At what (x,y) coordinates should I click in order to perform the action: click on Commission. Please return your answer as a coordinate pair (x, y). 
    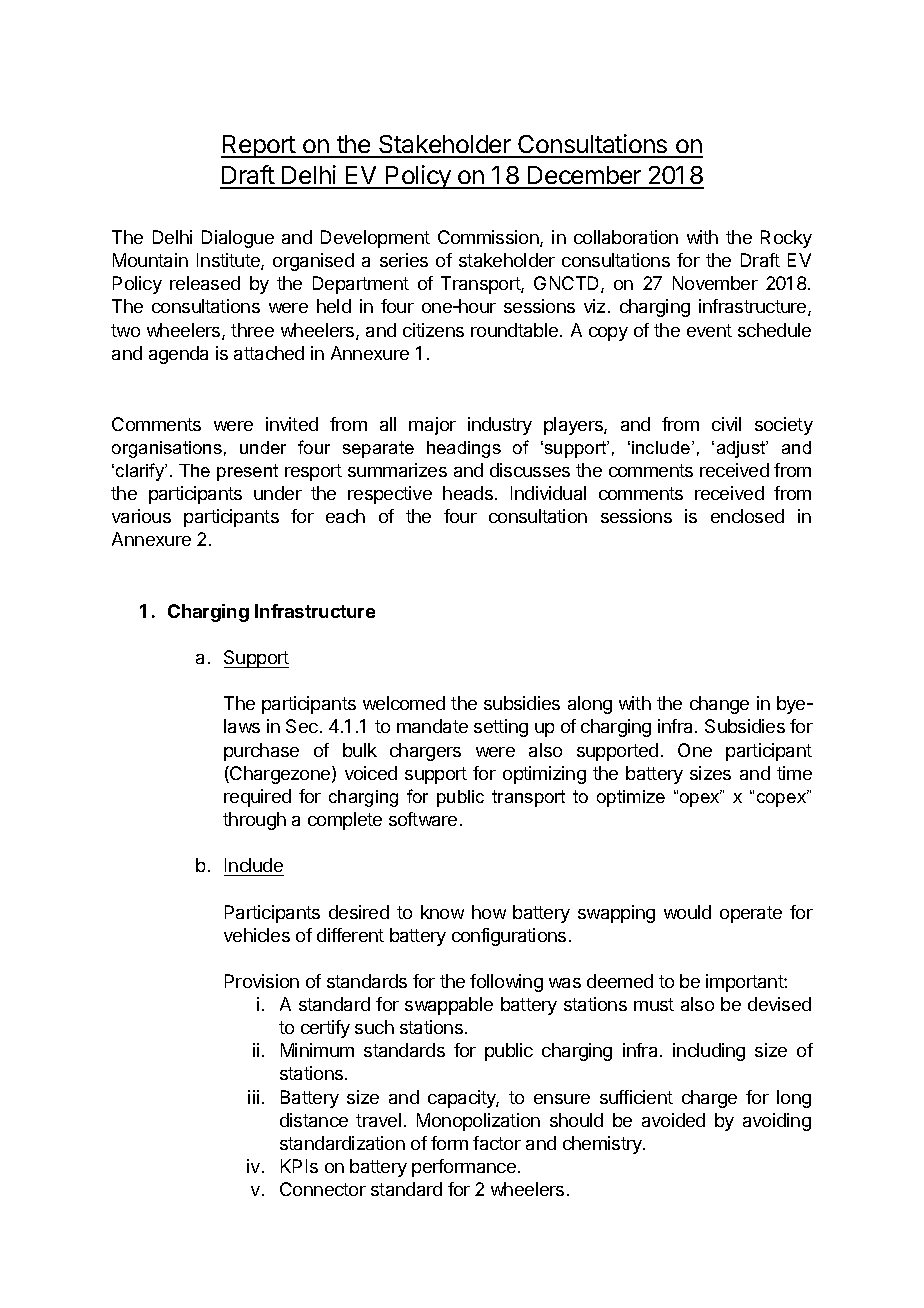
    Looking at the image, I should click on (489, 238).
